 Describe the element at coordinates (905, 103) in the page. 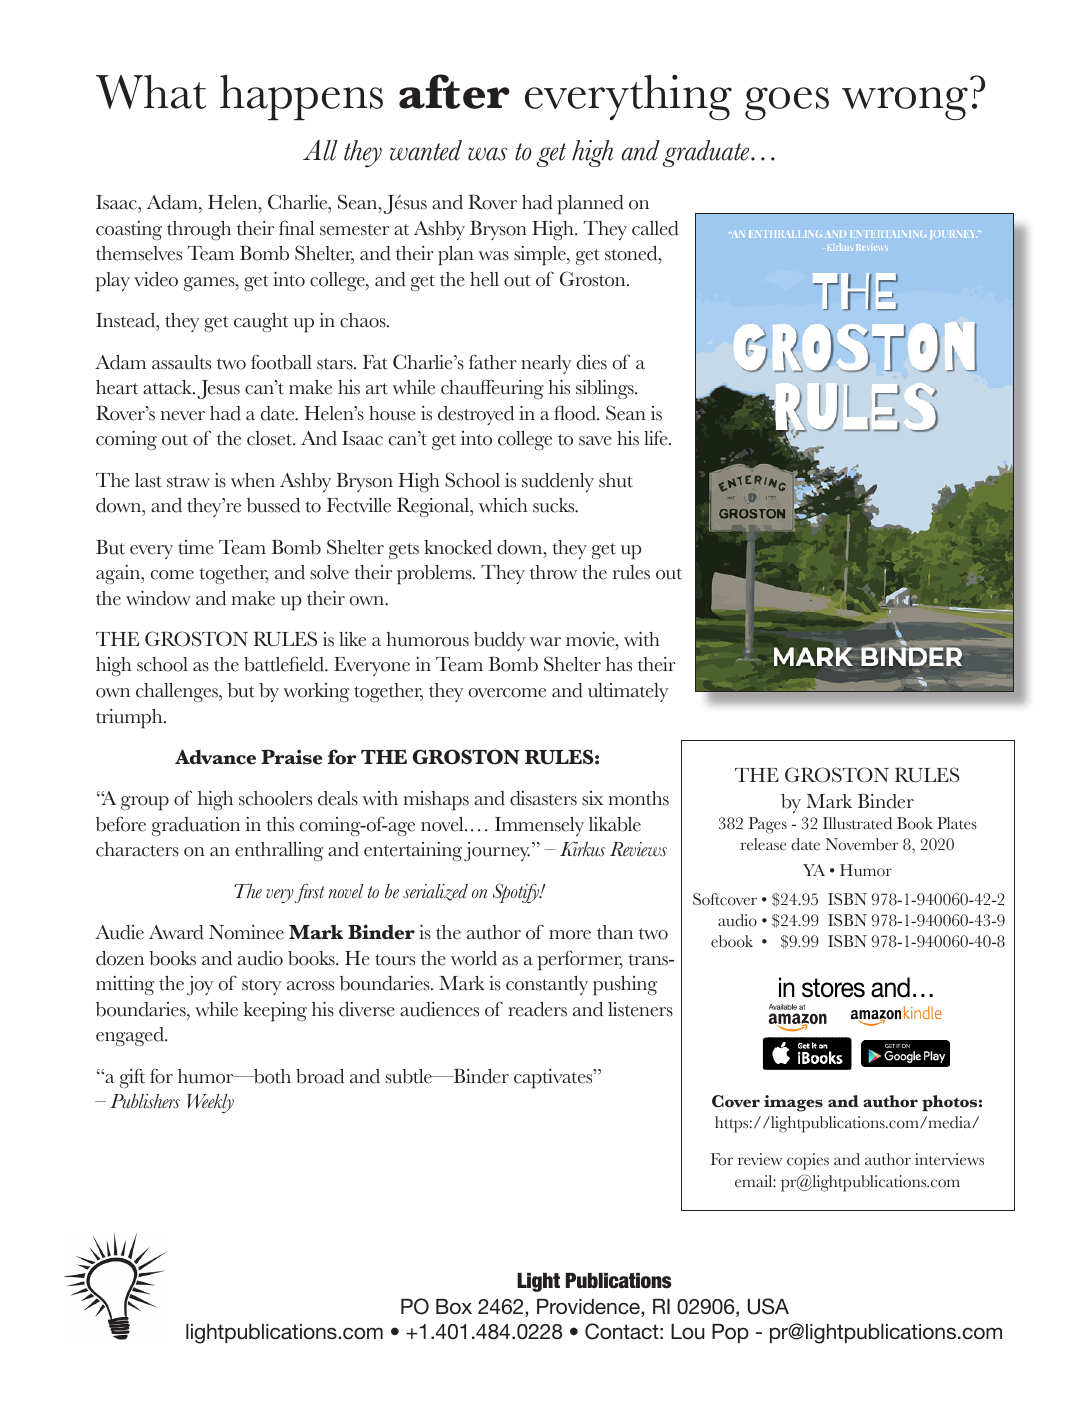

I see `wrong` at that location.
